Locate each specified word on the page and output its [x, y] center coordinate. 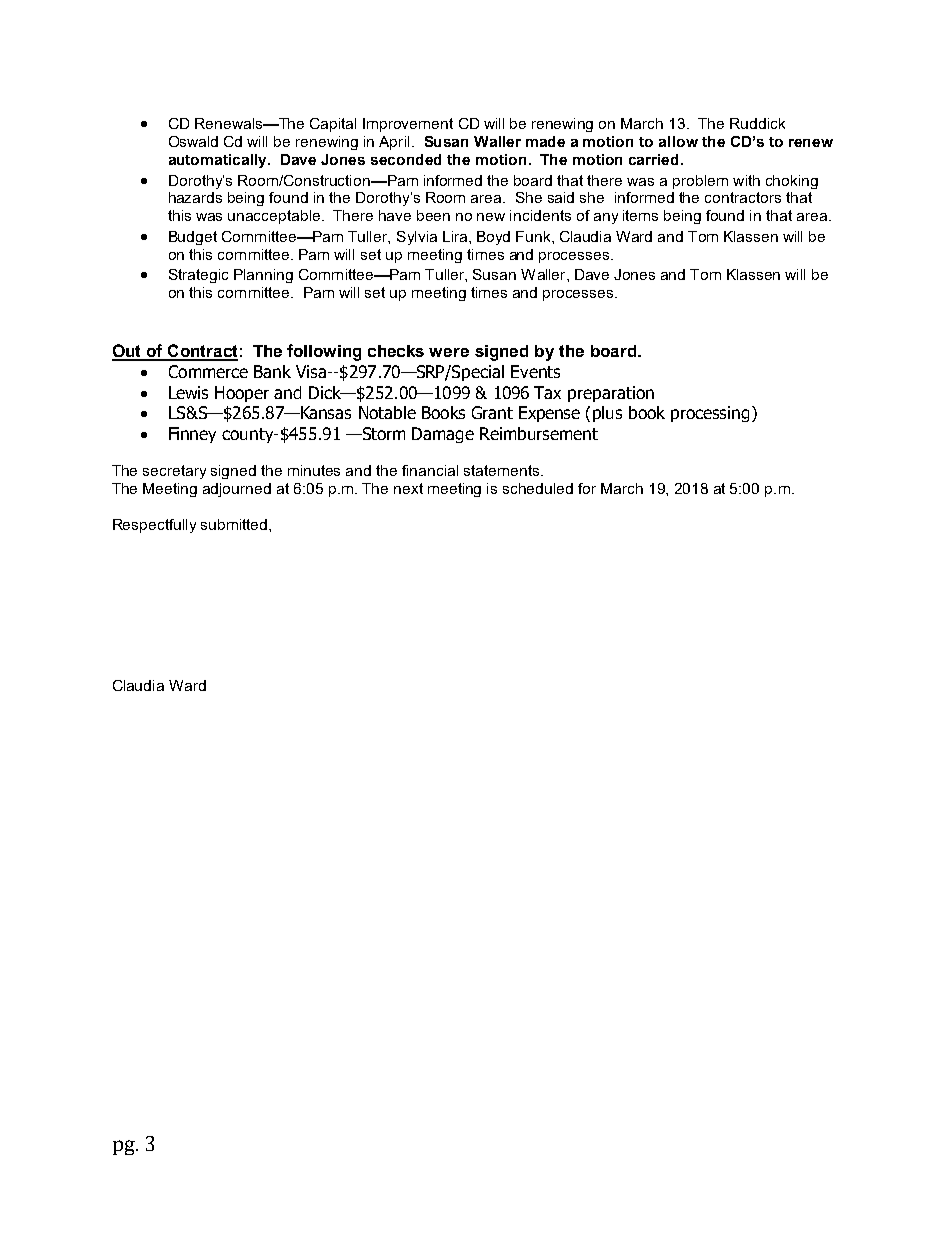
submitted [235, 524]
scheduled [538, 488]
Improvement [408, 125]
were [449, 352]
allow [678, 141]
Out [128, 352]
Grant [492, 412]
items [640, 215]
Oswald [193, 141]
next [408, 488]
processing [710, 414]
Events [535, 371]
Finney [192, 435]
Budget [193, 238]
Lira [456, 236]
